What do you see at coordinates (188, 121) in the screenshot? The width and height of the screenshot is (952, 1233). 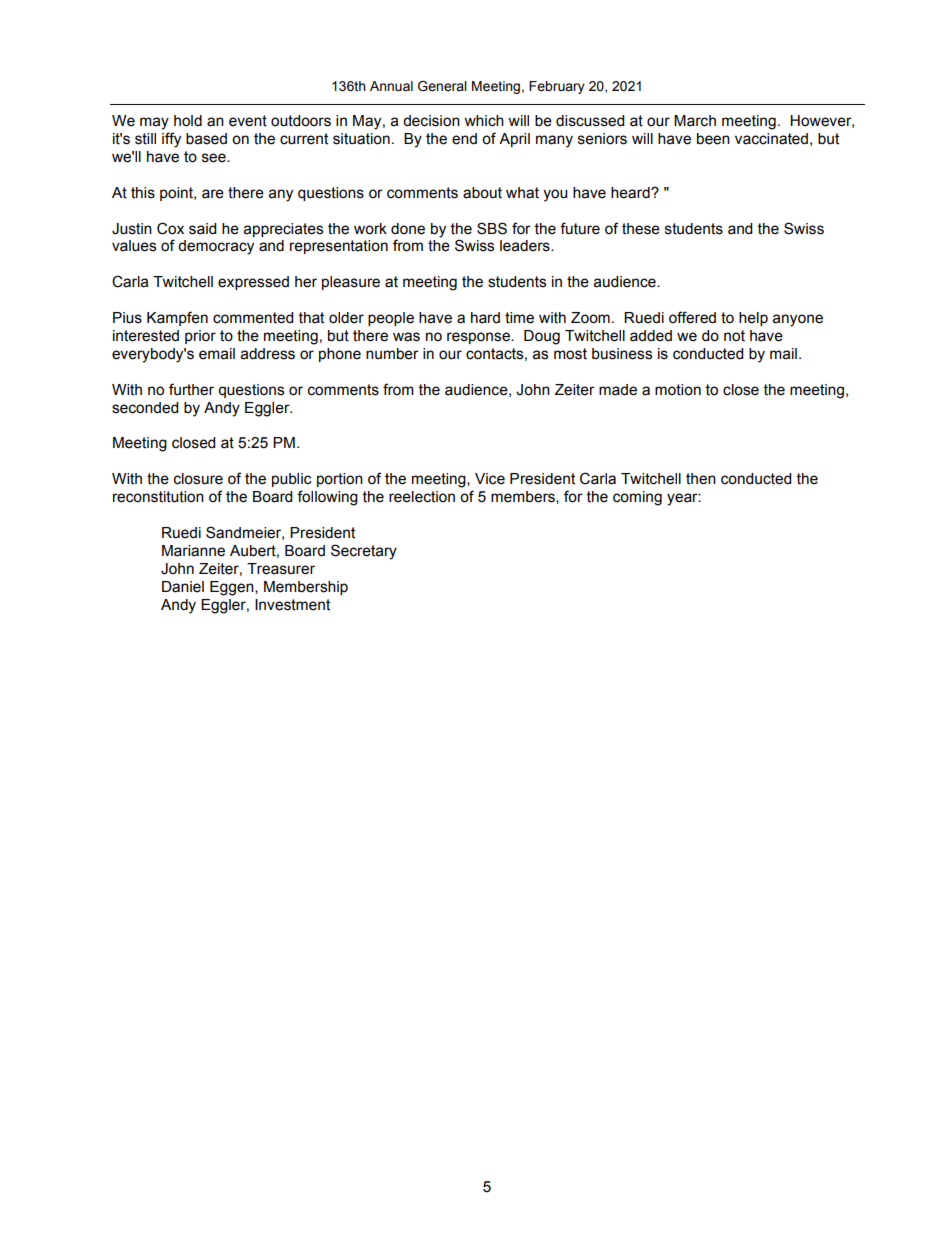 I see `hold` at bounding box center [188, 121].
